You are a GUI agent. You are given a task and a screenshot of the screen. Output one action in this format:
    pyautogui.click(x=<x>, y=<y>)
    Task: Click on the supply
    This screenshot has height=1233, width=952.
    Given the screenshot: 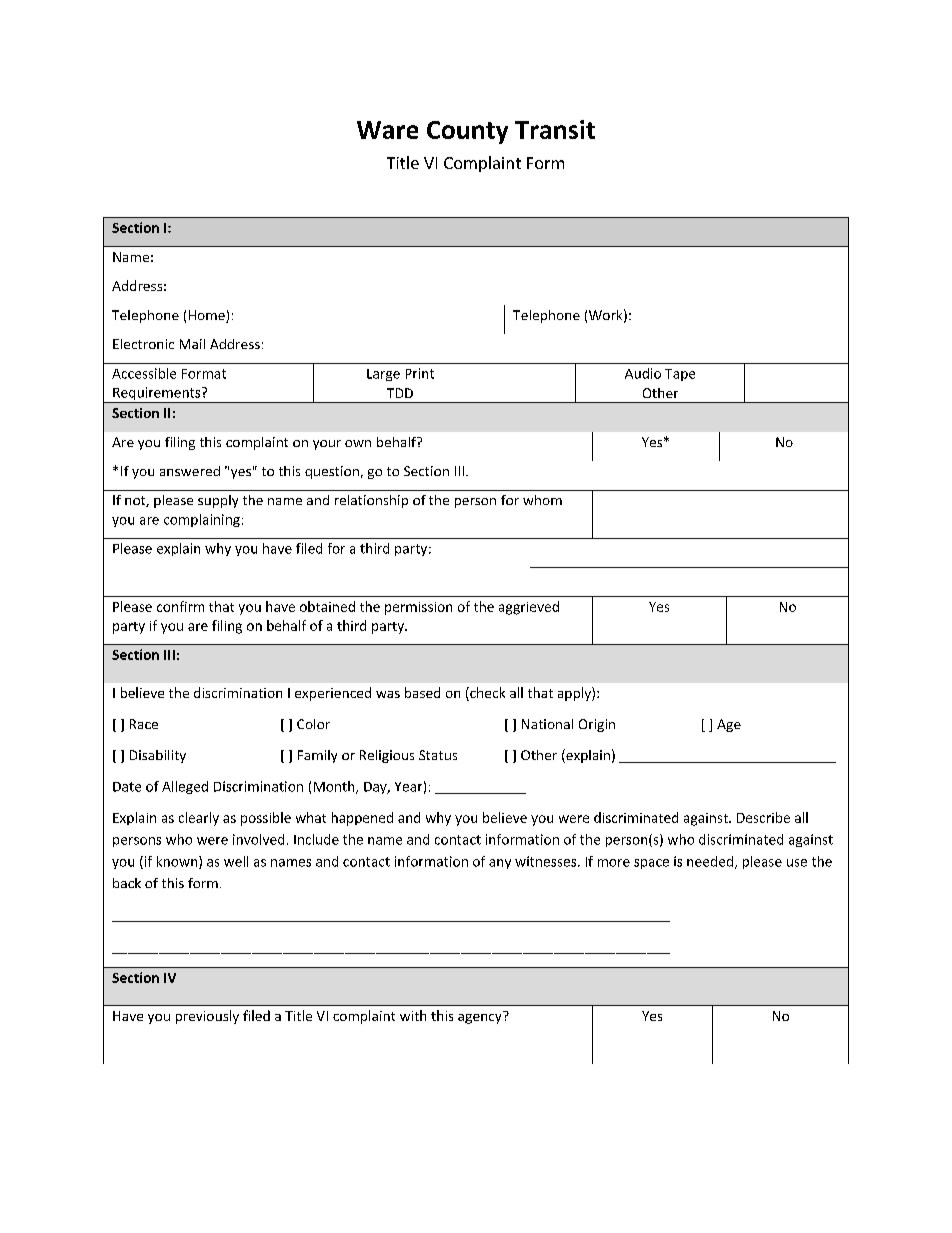 What is the action you would take?
    pyautogui.click(x=218, y=501)
